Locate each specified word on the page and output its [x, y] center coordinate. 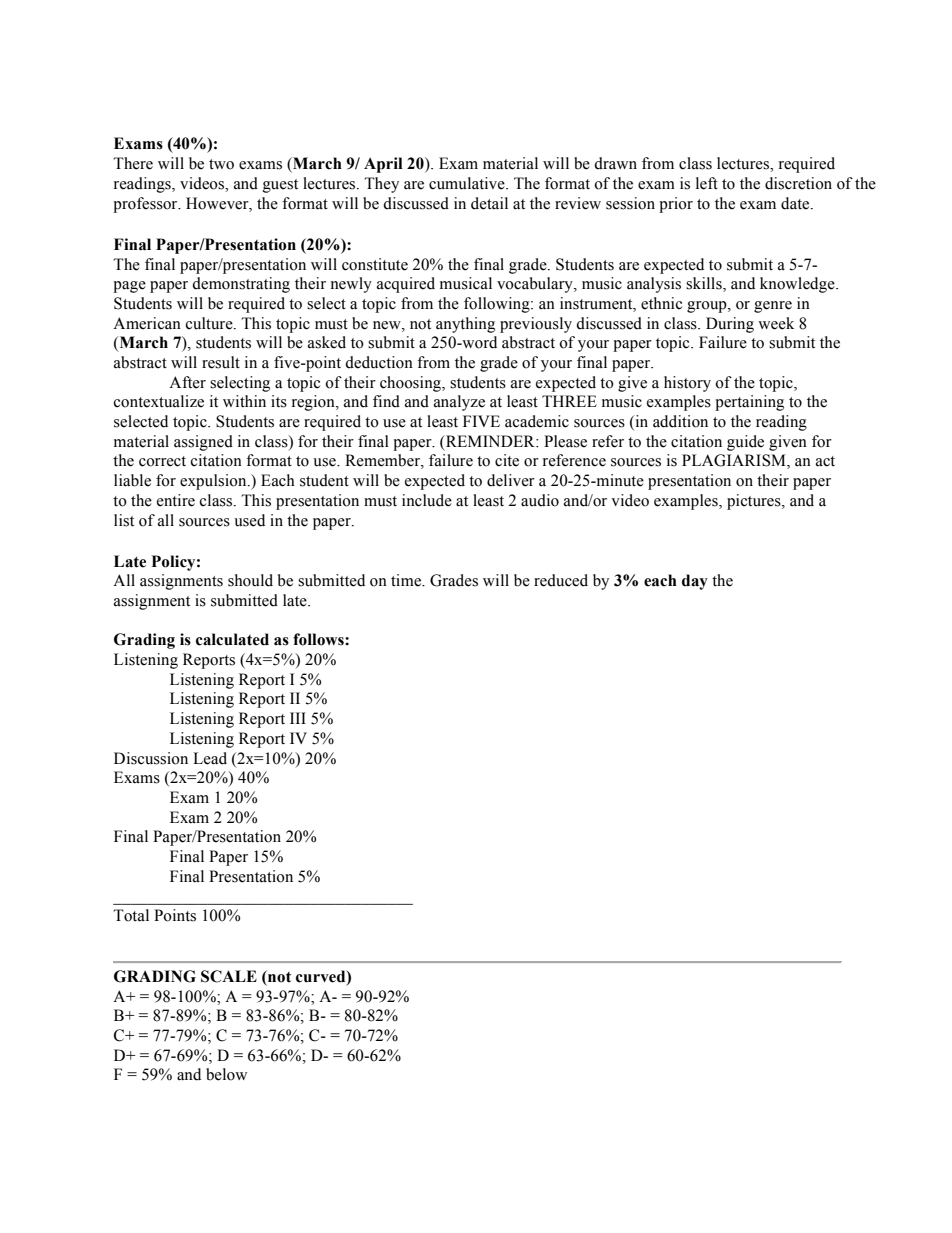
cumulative [468, 183]
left [707, 183]
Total [131, 915]
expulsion [214, 482]
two [221, 164]
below [226, 1074]
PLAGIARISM [735, 461]
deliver [511, 480]
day [695, 582]
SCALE [229, 976]
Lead [210, 758]
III [298, 718]
